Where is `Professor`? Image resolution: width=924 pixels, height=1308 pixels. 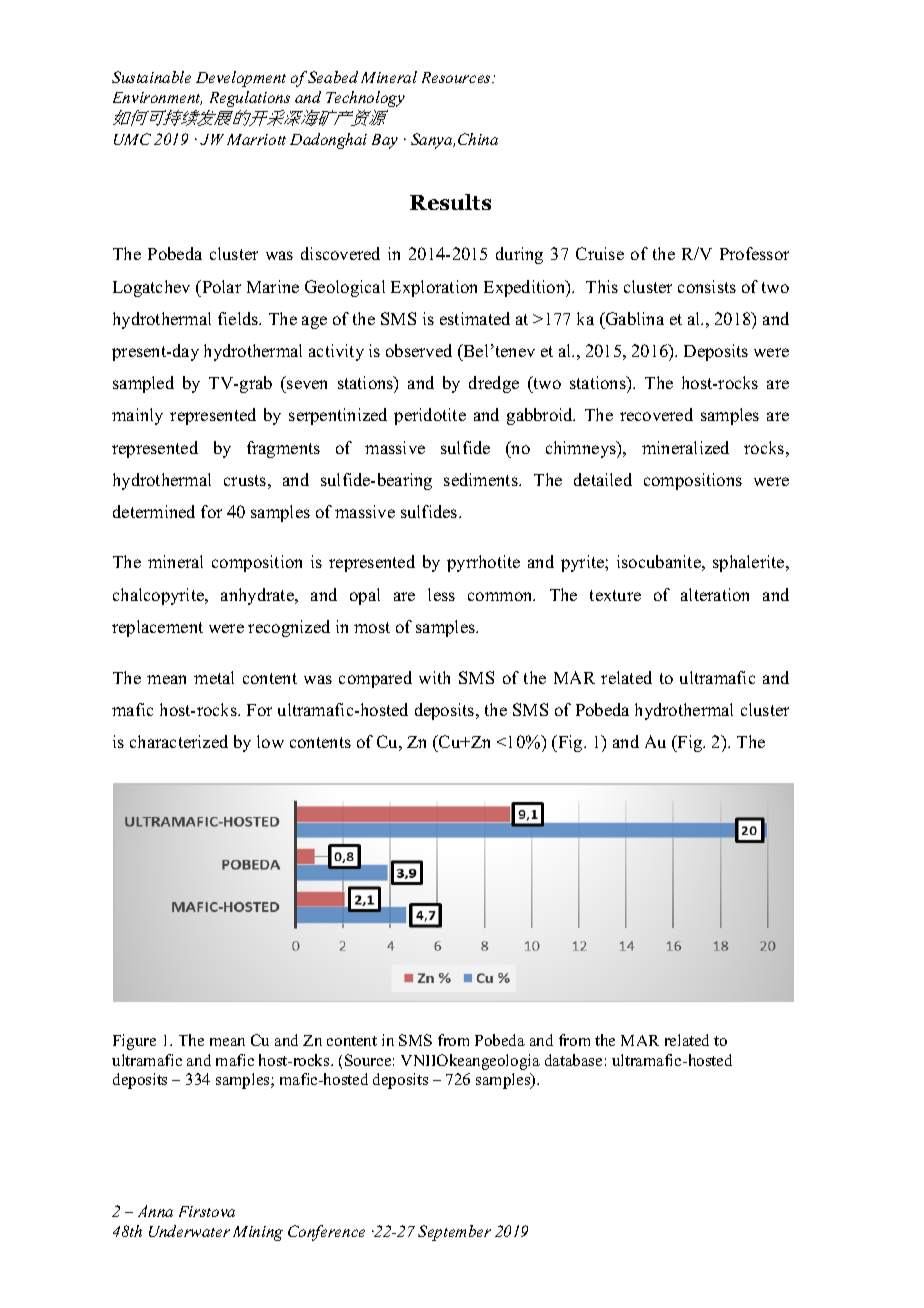
Professor is located at coordinates (754, 253).
